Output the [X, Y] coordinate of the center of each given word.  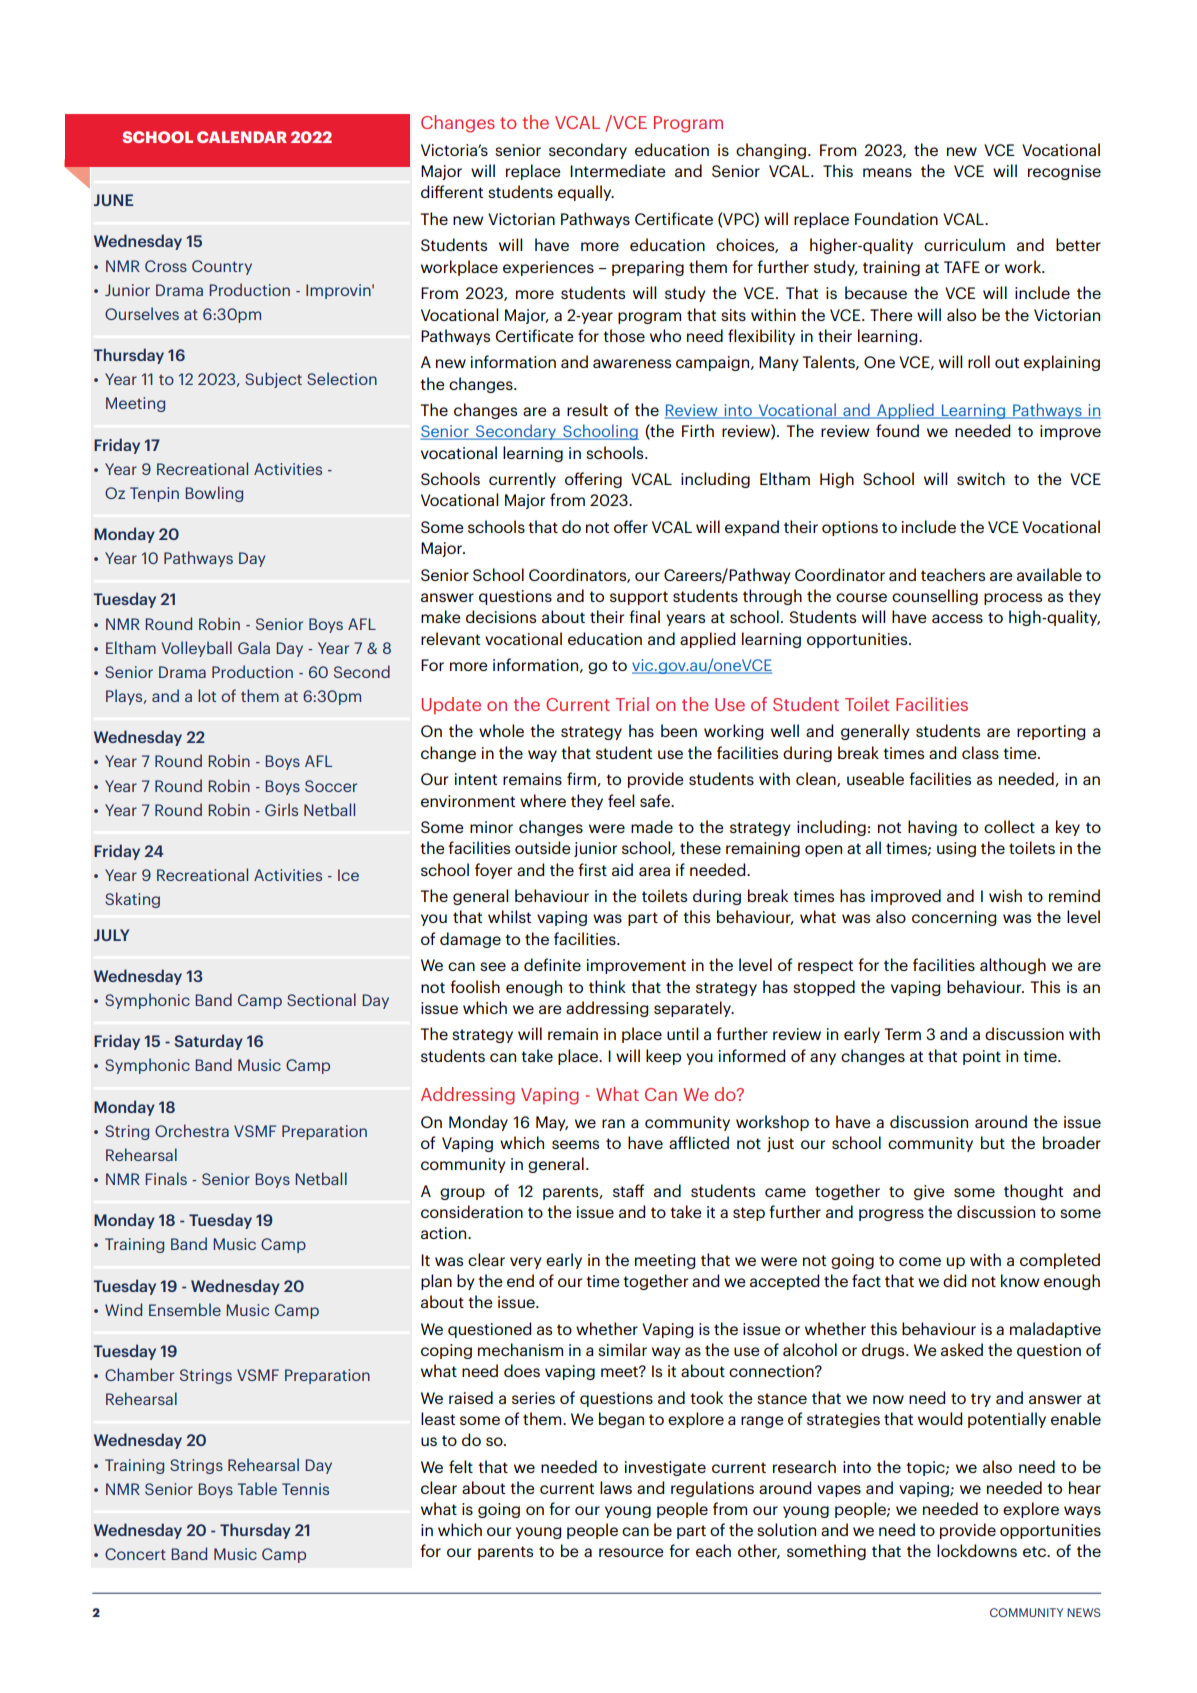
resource [631, 1552]
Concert [135, 1554]
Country [222, 267]
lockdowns [977, 1550]
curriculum [964, 244]
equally [586, 193]
